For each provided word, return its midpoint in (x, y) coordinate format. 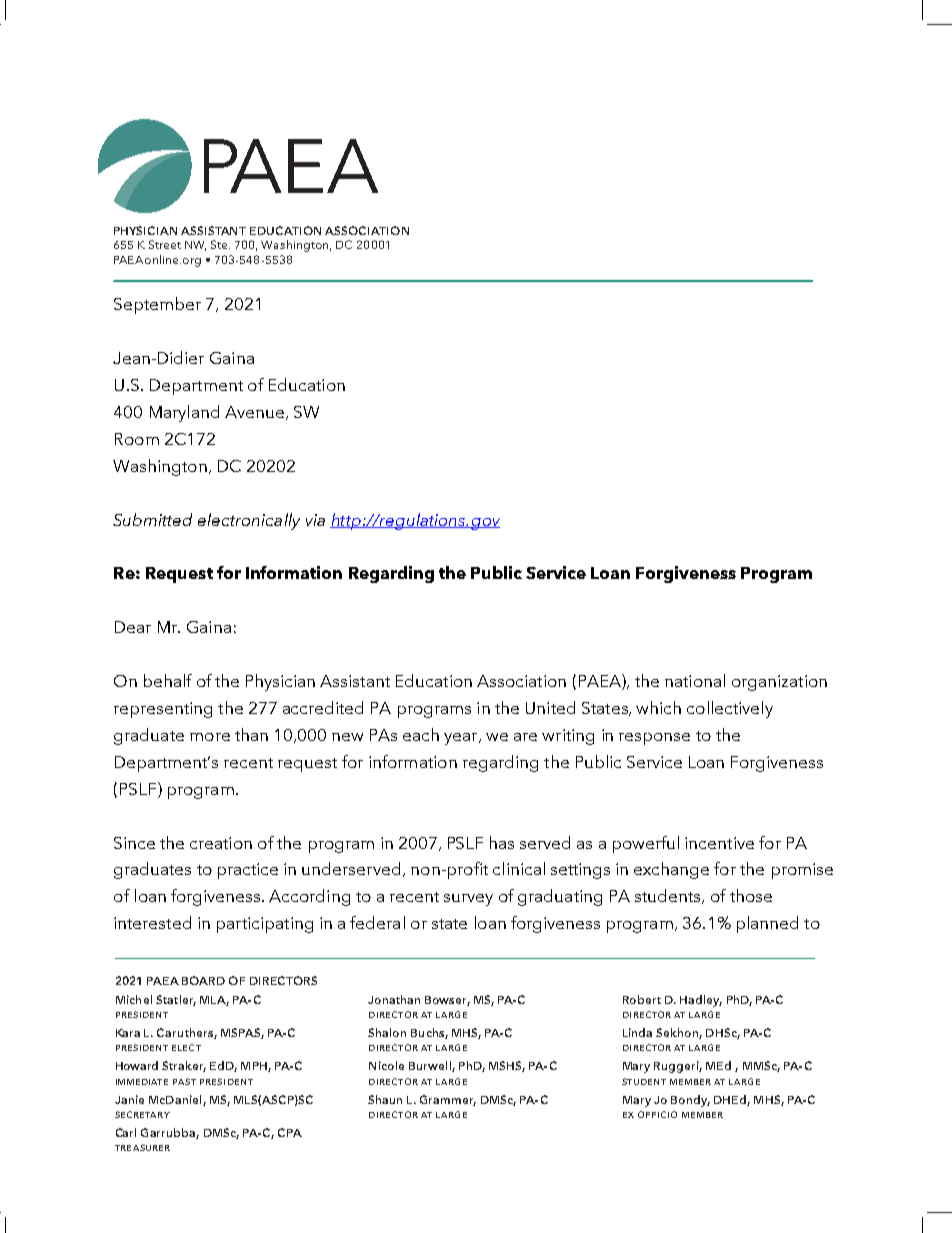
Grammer (448, 1100)
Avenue (254, 412)
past (184, 1081)
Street (165, 244)
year (462, 739)
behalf (168, 680)
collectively (730, 709)
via (315, 520)
